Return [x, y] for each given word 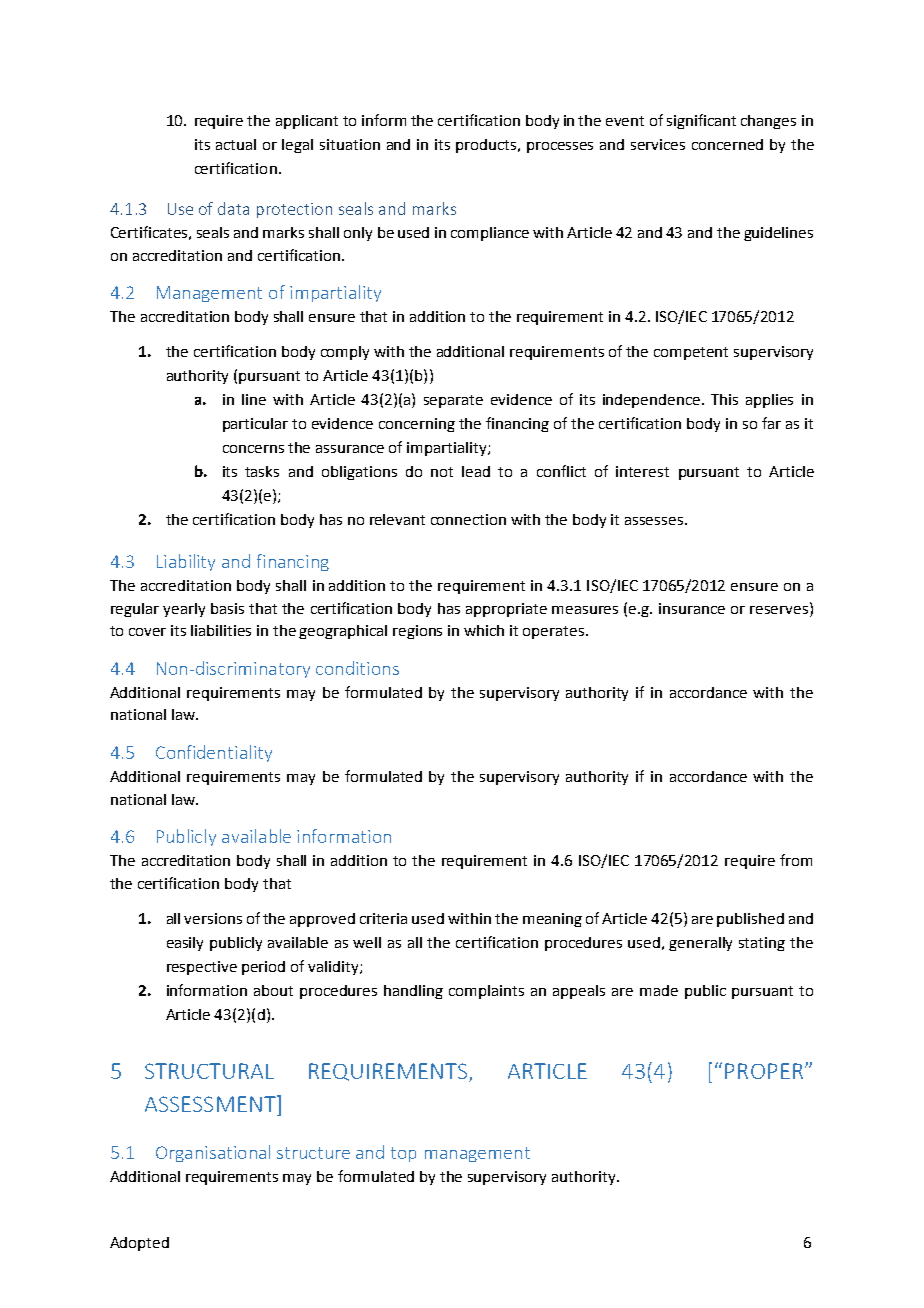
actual [236, 144]
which [484, 630]
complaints [486, 992]
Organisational [213, 1153]
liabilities [221, 630]
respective [202, 968]
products [488, 146]
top [403, 1154]
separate [453, 401]
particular [255, 425]
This [724, 399]
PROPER [764, 1071]
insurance [692, 608]
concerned [727, 144]
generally [700, 944]
